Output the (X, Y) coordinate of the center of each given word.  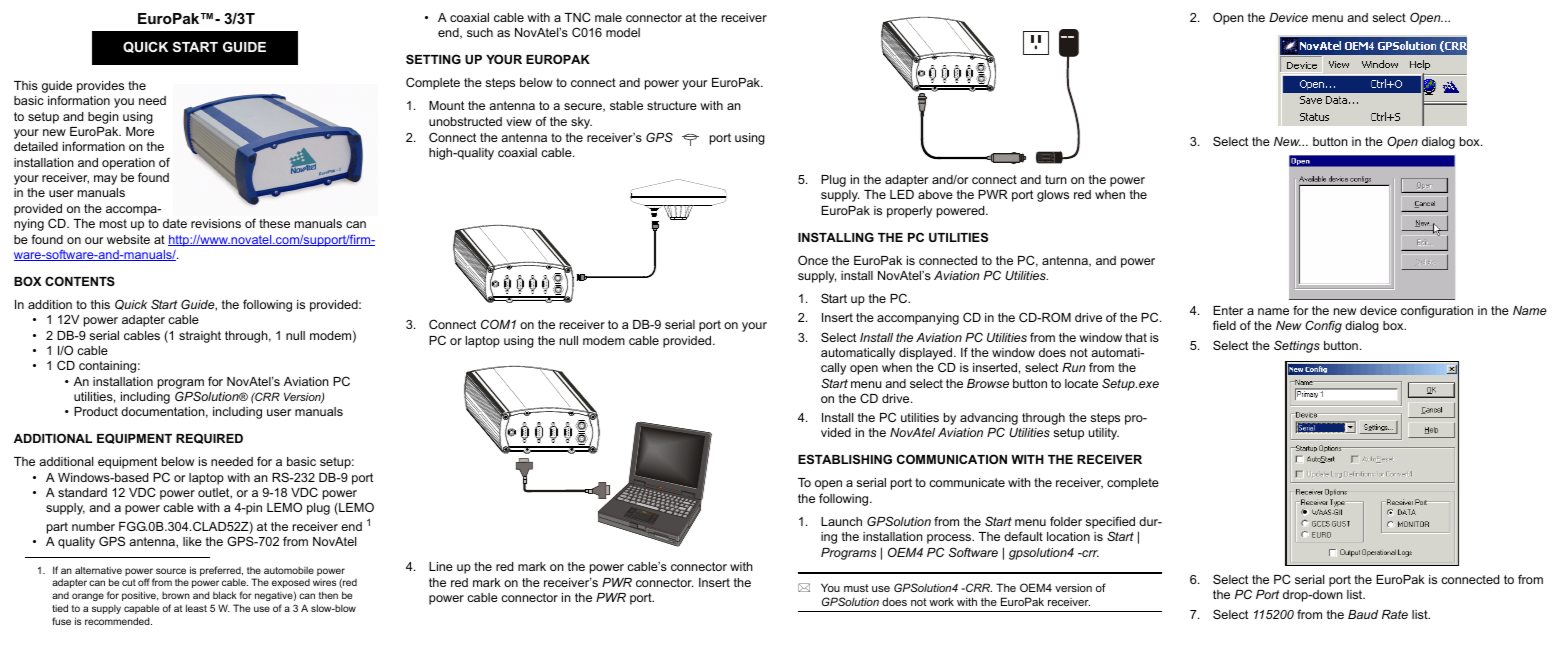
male (608, 17)
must (856, 588)
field (1224, 325)
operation (128, 164)
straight (200, 337)
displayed (927, 354)
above (935, 194)
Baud (1363, 614)
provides (100, 87)
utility (1104, 434)
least (196, 608)
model (623, 32)
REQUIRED (209, 438)
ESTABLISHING (845, 459)
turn (1056, 179)
